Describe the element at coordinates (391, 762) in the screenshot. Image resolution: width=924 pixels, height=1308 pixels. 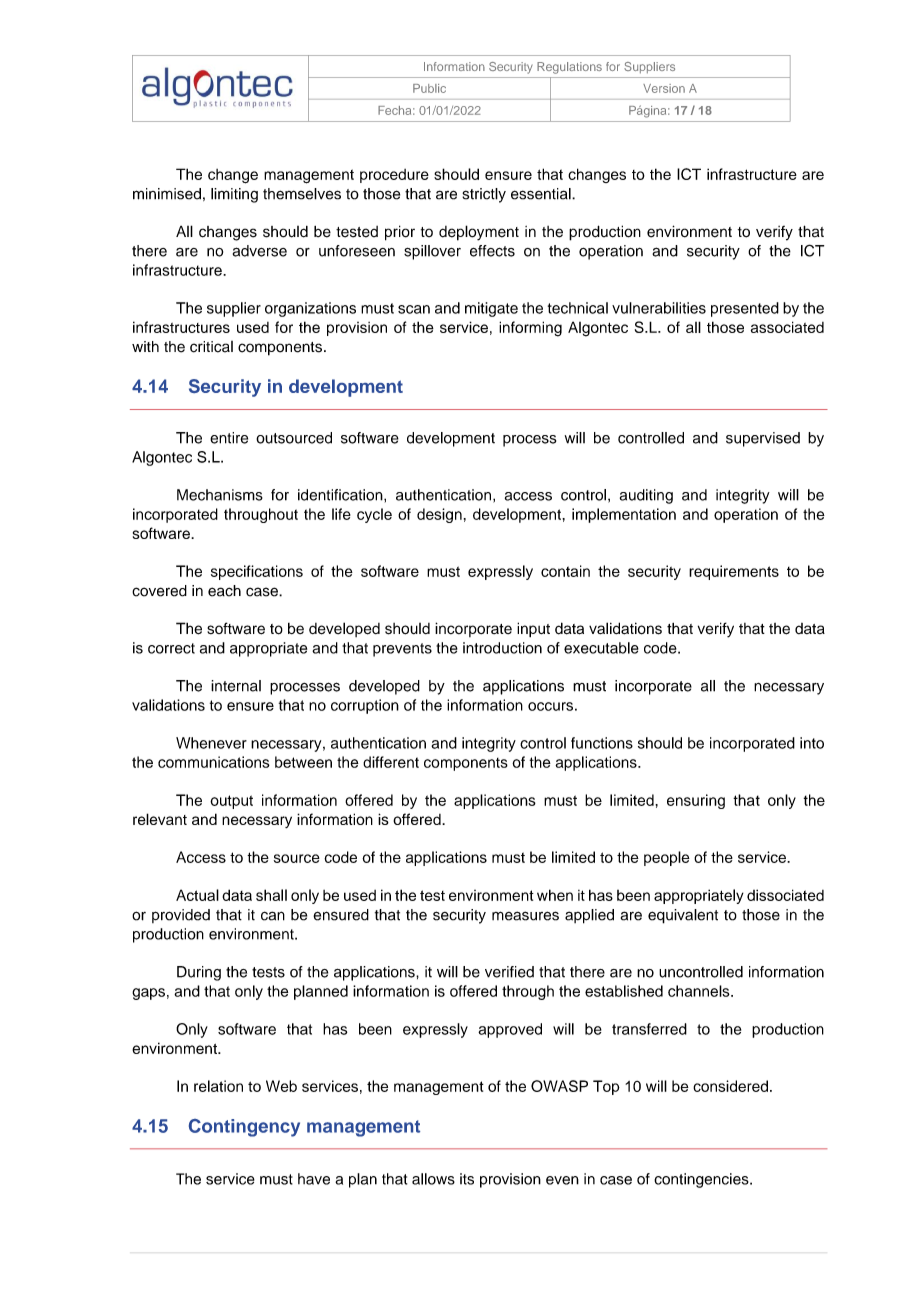
I see `different` at that location.
